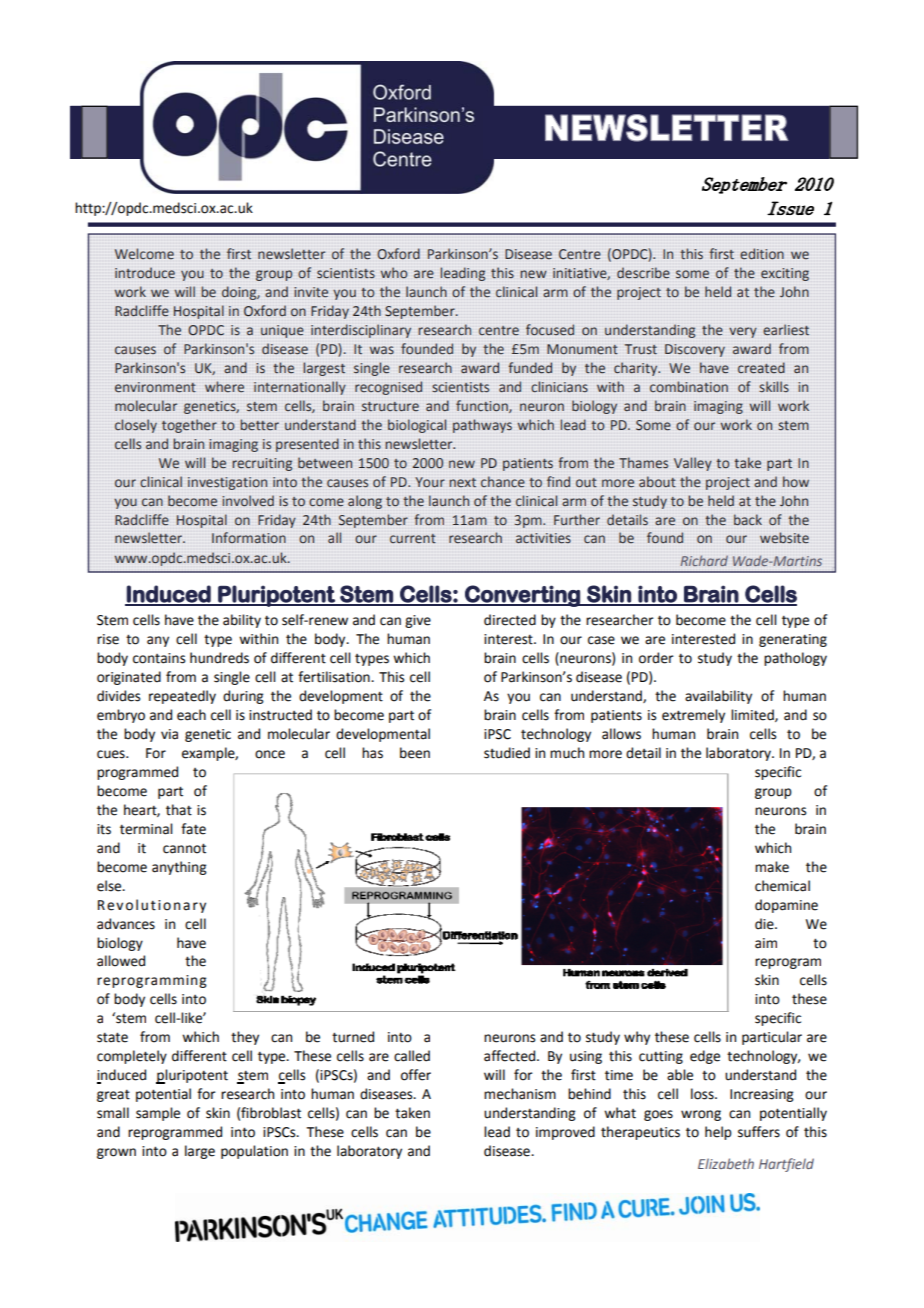  Describe the element at coordinates (353, 1037) in the screenshot. I see `turned` at that location.
